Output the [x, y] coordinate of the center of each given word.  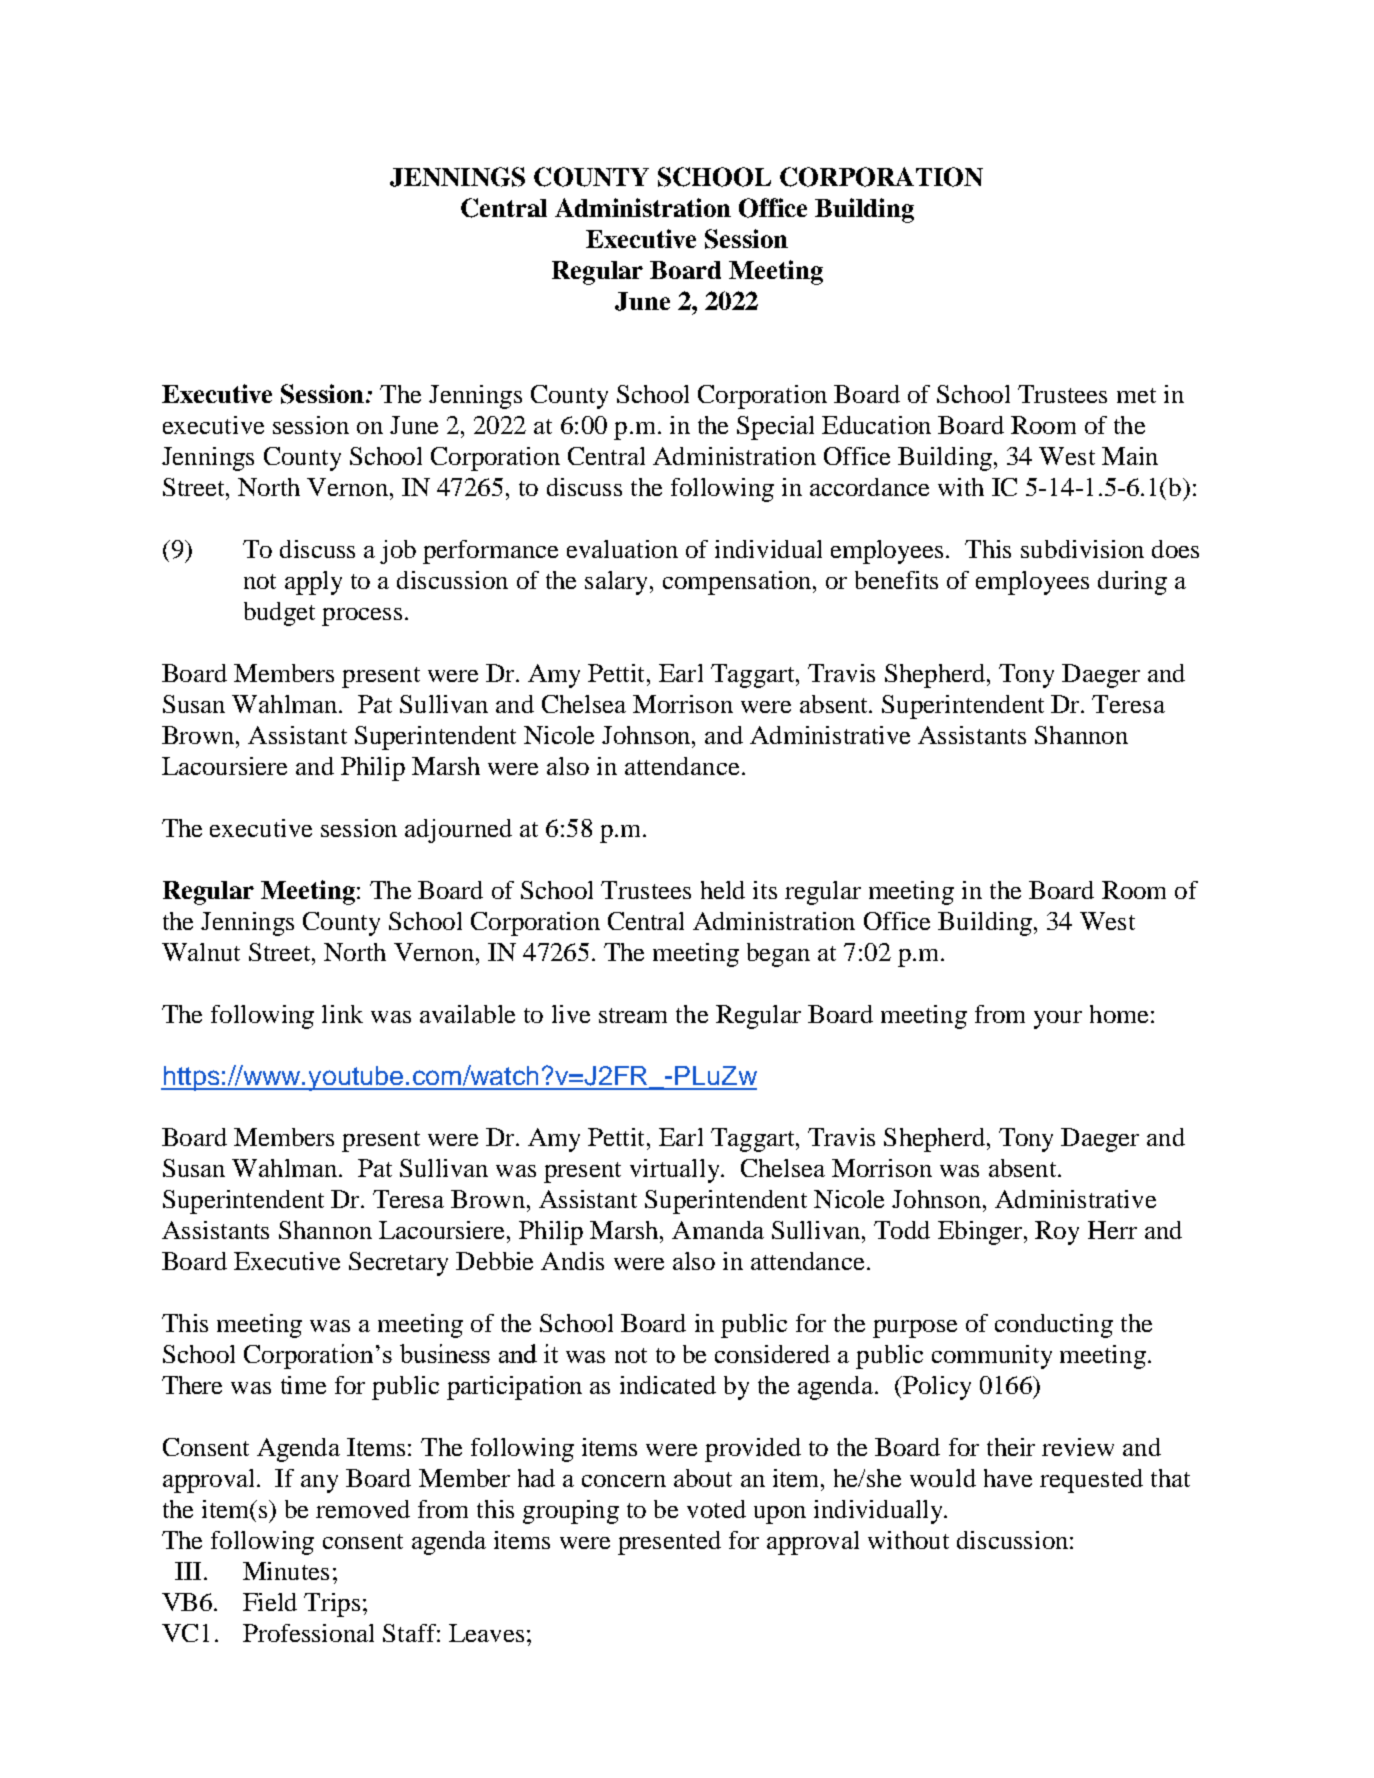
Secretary [398, 1264]
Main [1130, 456]
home [1119, 1014]
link [342, 1014]
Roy [1057, 1233]
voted [716, 1509]
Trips [332, 1605]
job [398, 552]
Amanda [718, 1230]
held [723, 890]
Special [775, 428]
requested [1091, 1481]
